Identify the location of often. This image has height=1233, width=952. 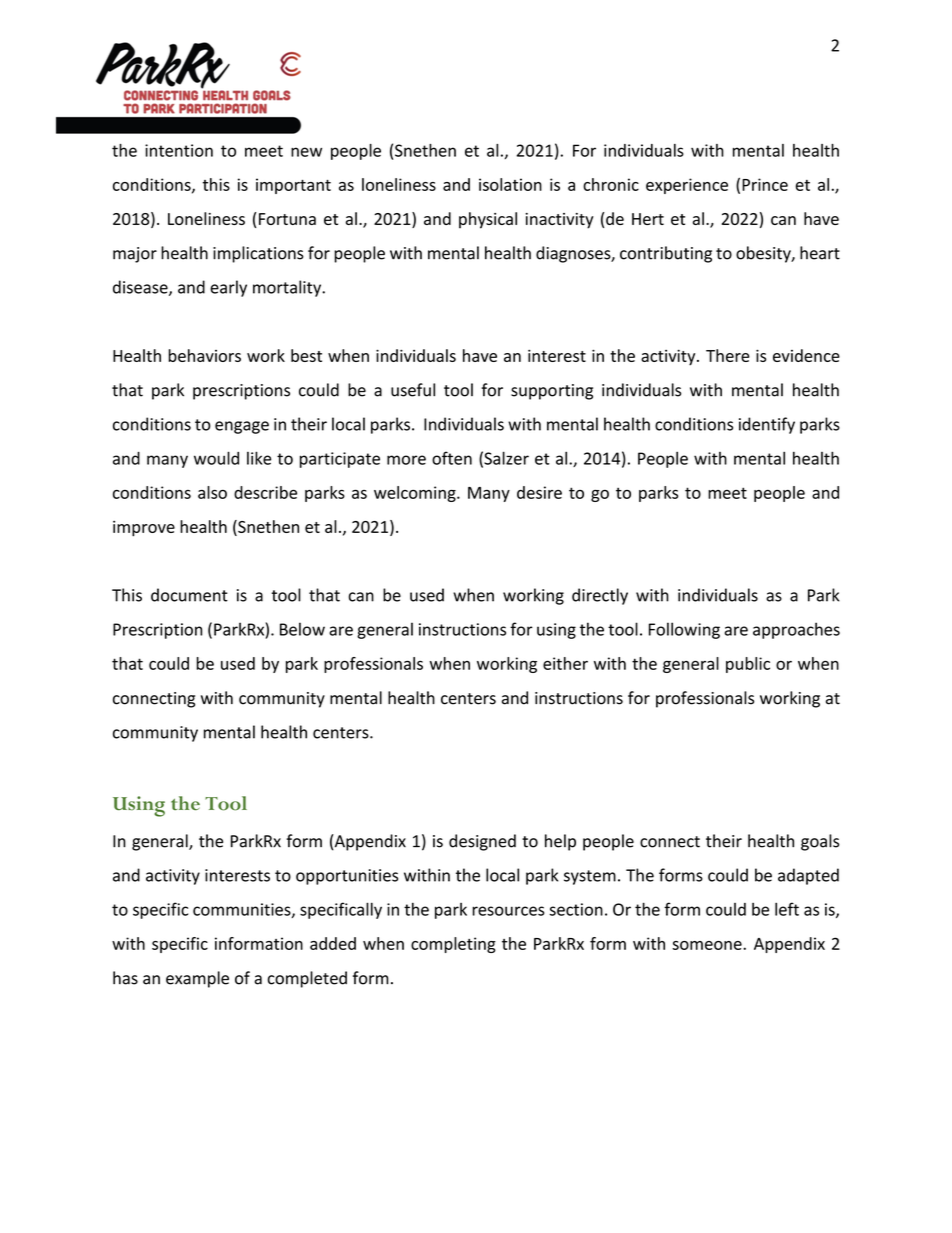
(452, 458).
